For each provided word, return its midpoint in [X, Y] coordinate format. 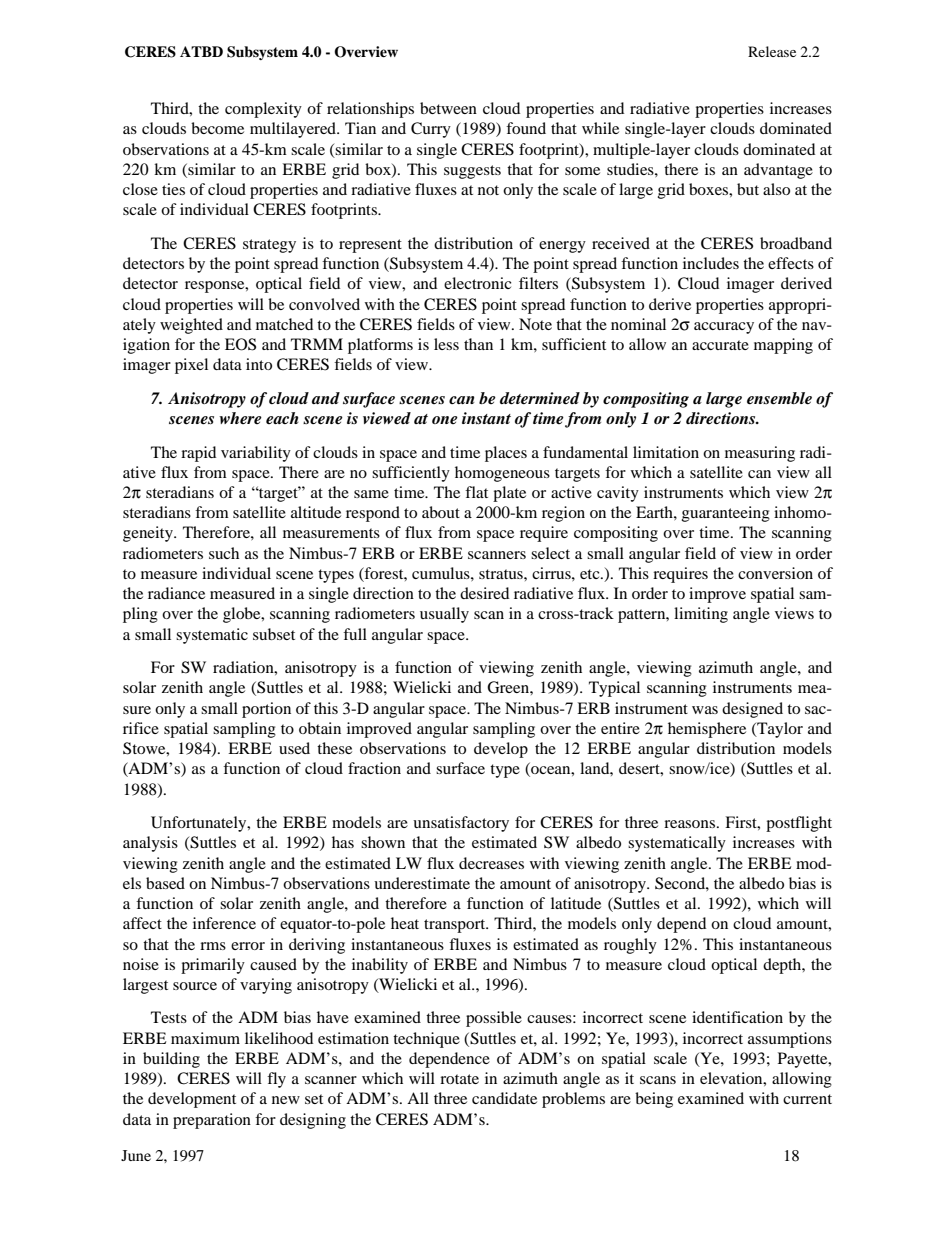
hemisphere [707, 730]
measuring [760, 454]
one [445, 420]
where [240, 418]
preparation [212, 1121]
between [448, 108]
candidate [504, 1098]
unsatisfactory [461, 824]
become [217, 128]
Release [772, 51]
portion [266, 710]
